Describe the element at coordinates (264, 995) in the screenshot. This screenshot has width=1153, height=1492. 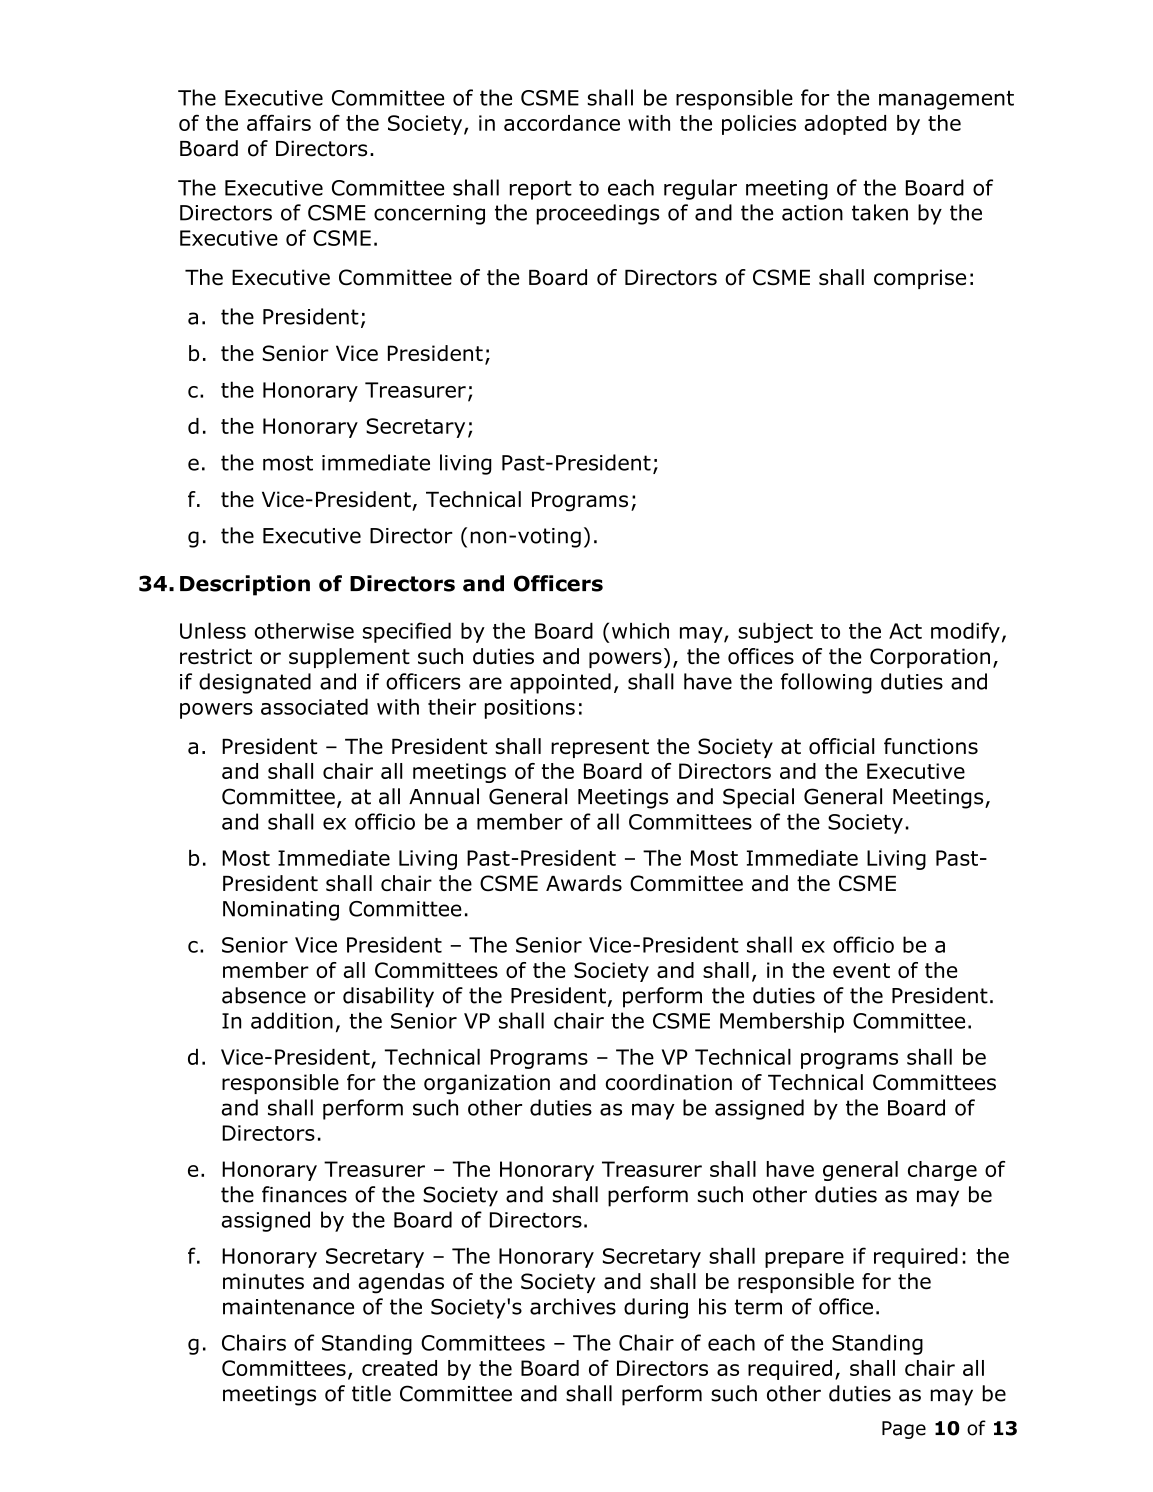
I see `absence` at that location.
